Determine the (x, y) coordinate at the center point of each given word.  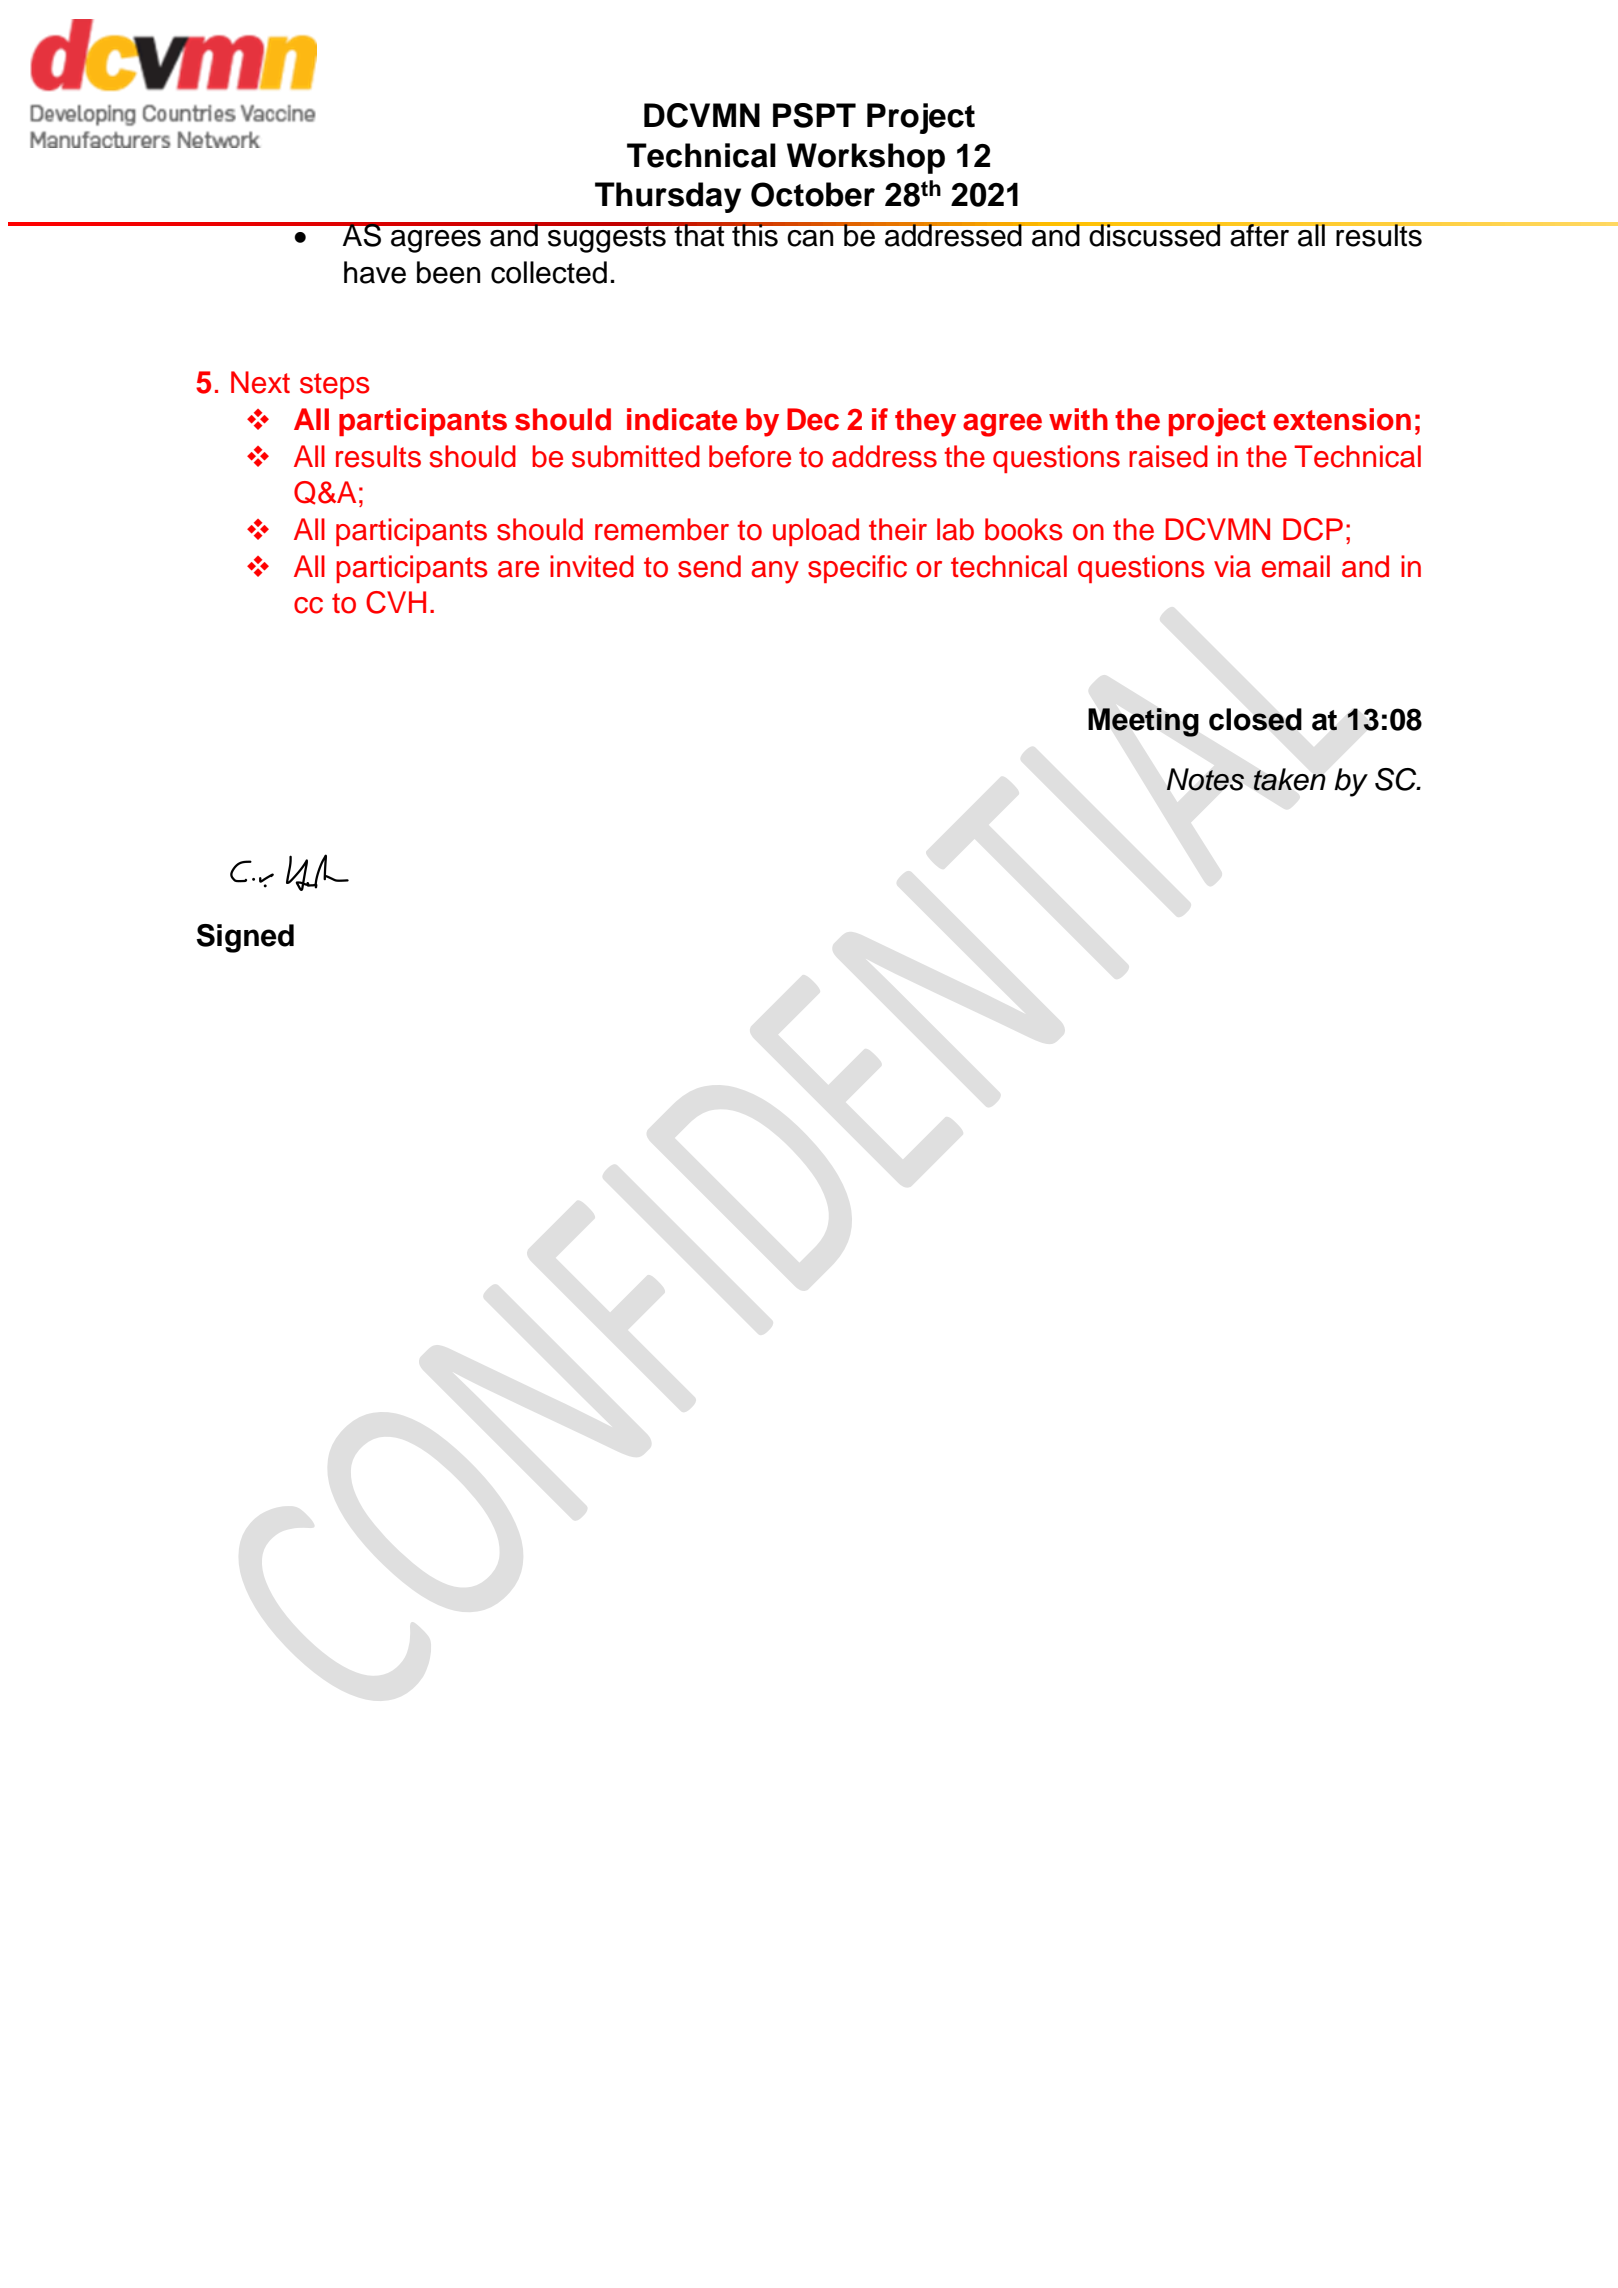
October (813, 194)
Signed (245, 938)
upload (816, 532)
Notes (1205, 779)
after (1260, 234)
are (518, 569)
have (375, 272)
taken (1289, 779)
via (1232, 566)
